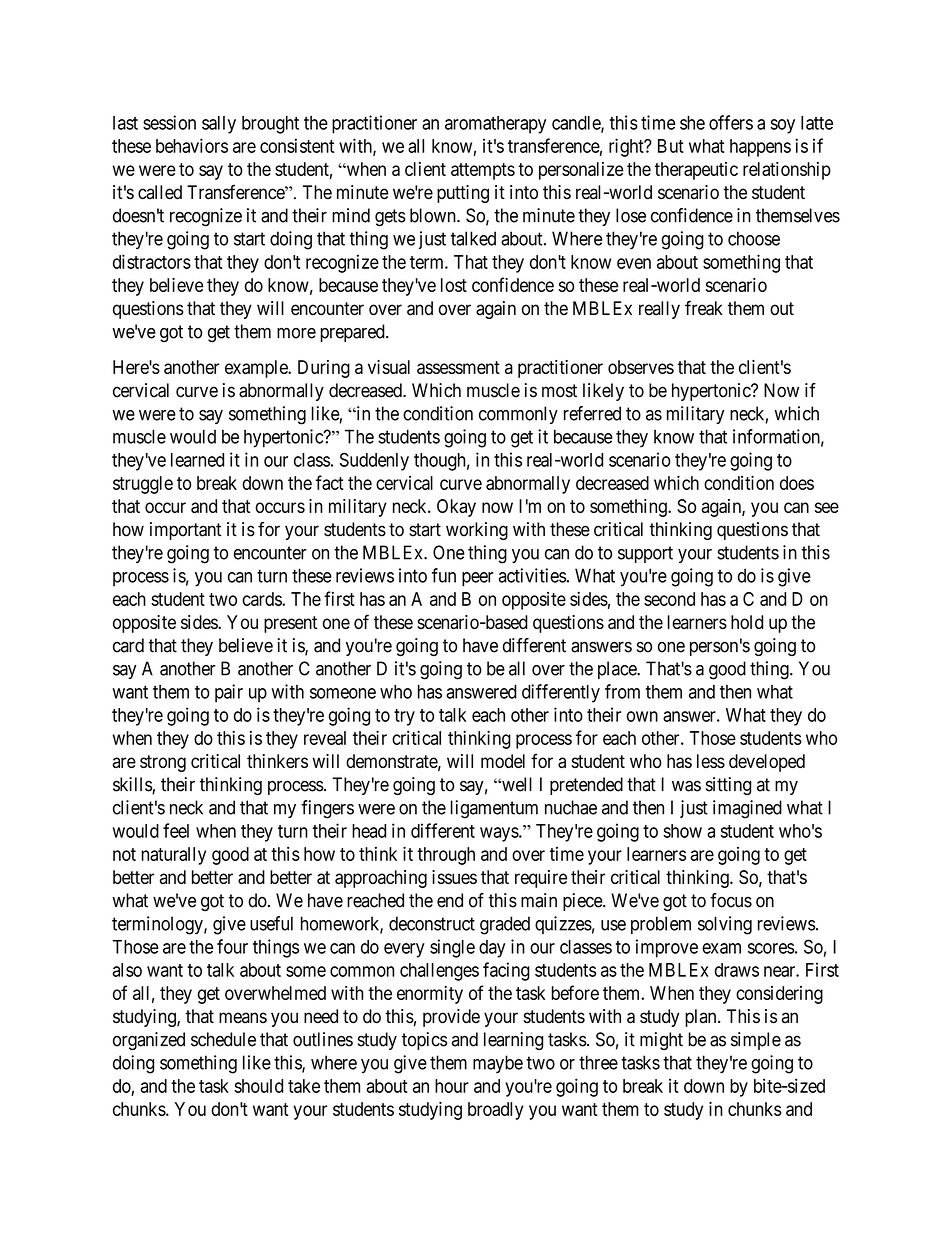  What do you see at coordinates (258, 1086) in the screenshot?
I see `should` at bounding box center [258, 1086].
